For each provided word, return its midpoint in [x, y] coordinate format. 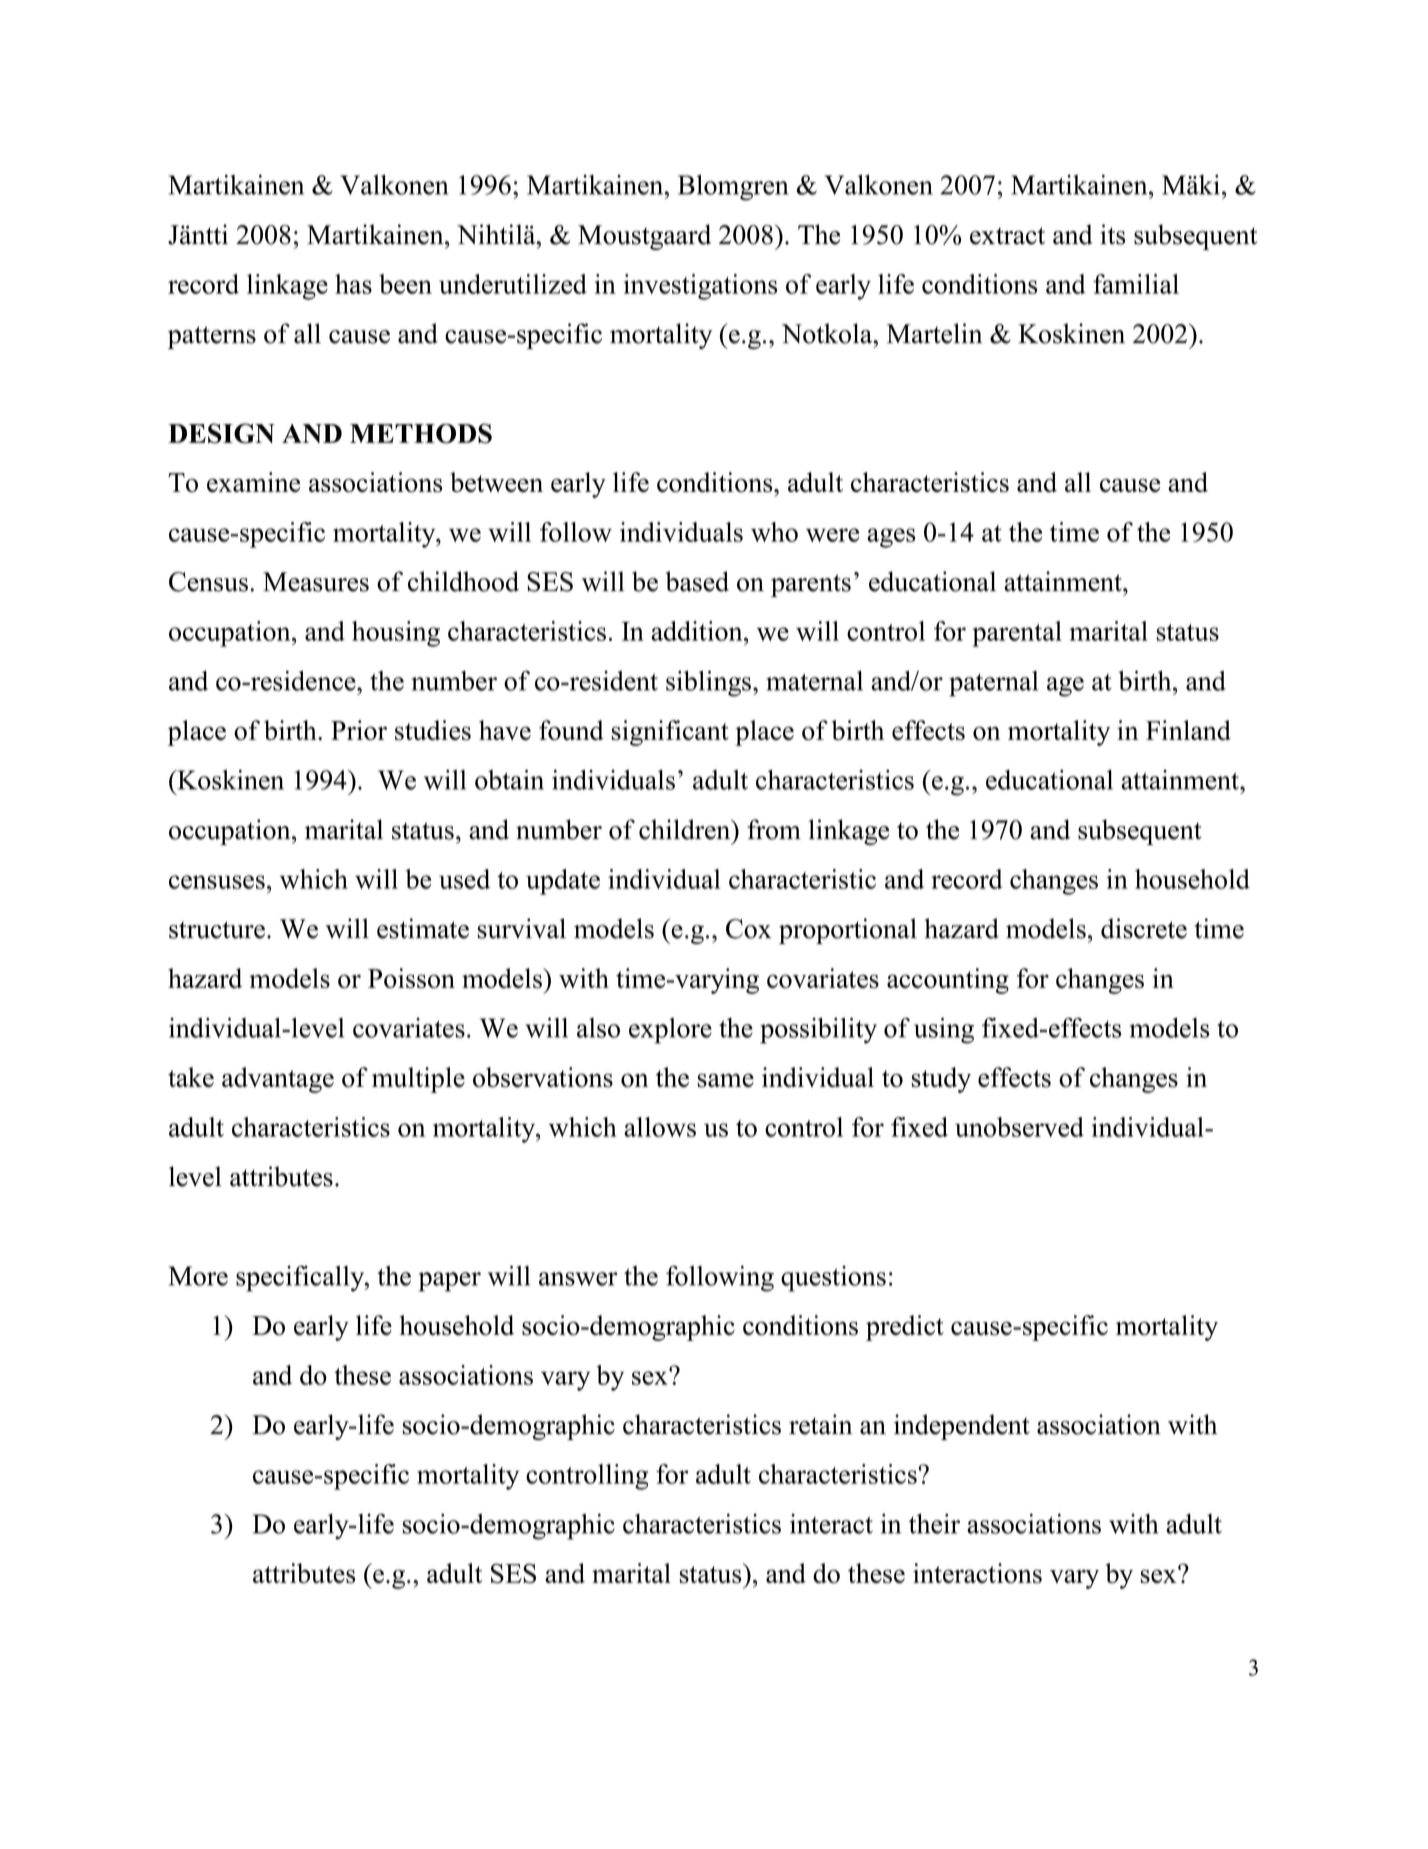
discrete [1144, 928]
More [198, 1276]
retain [820, 1424]
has [353, 284]
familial [1136, 284]
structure [218, 930]
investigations [700, 287]
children [686, 829]
